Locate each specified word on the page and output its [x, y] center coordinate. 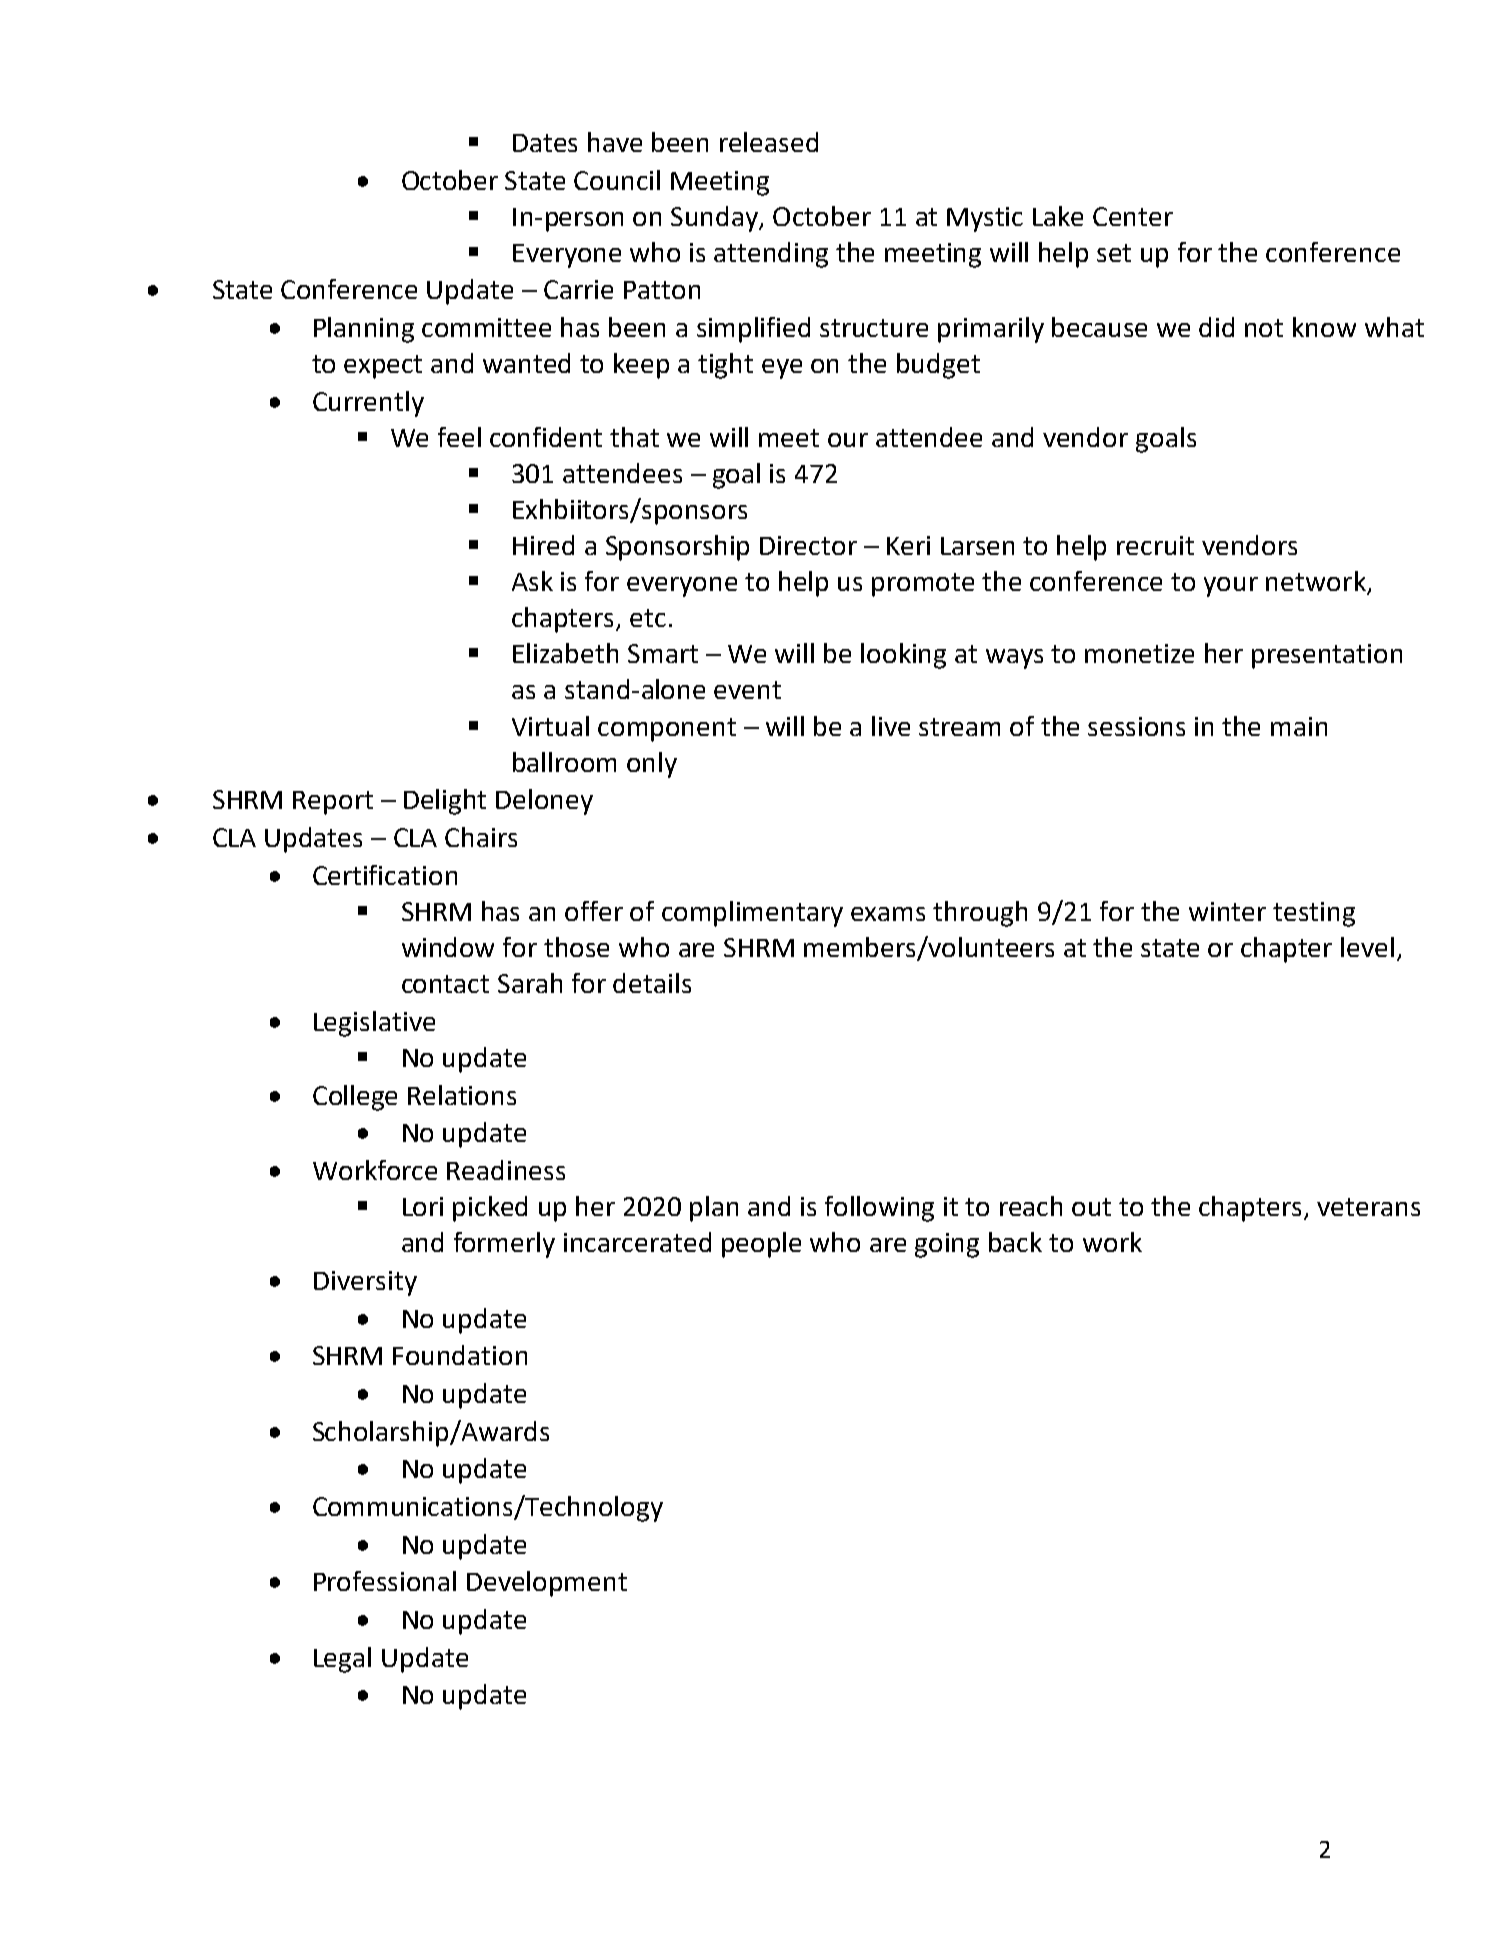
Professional [385, 1581]
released [769, 142]
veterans [1368, 1207]
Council [617, 180]
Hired [543, 545]
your [1231, 587]
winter [1227, 911]
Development [547, 1584]
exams [888, 914]
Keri [908, 545]
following [879, 1209]
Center [1133, 216]
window [448, 947]
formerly [504, 1245]
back [1015, 1242]
